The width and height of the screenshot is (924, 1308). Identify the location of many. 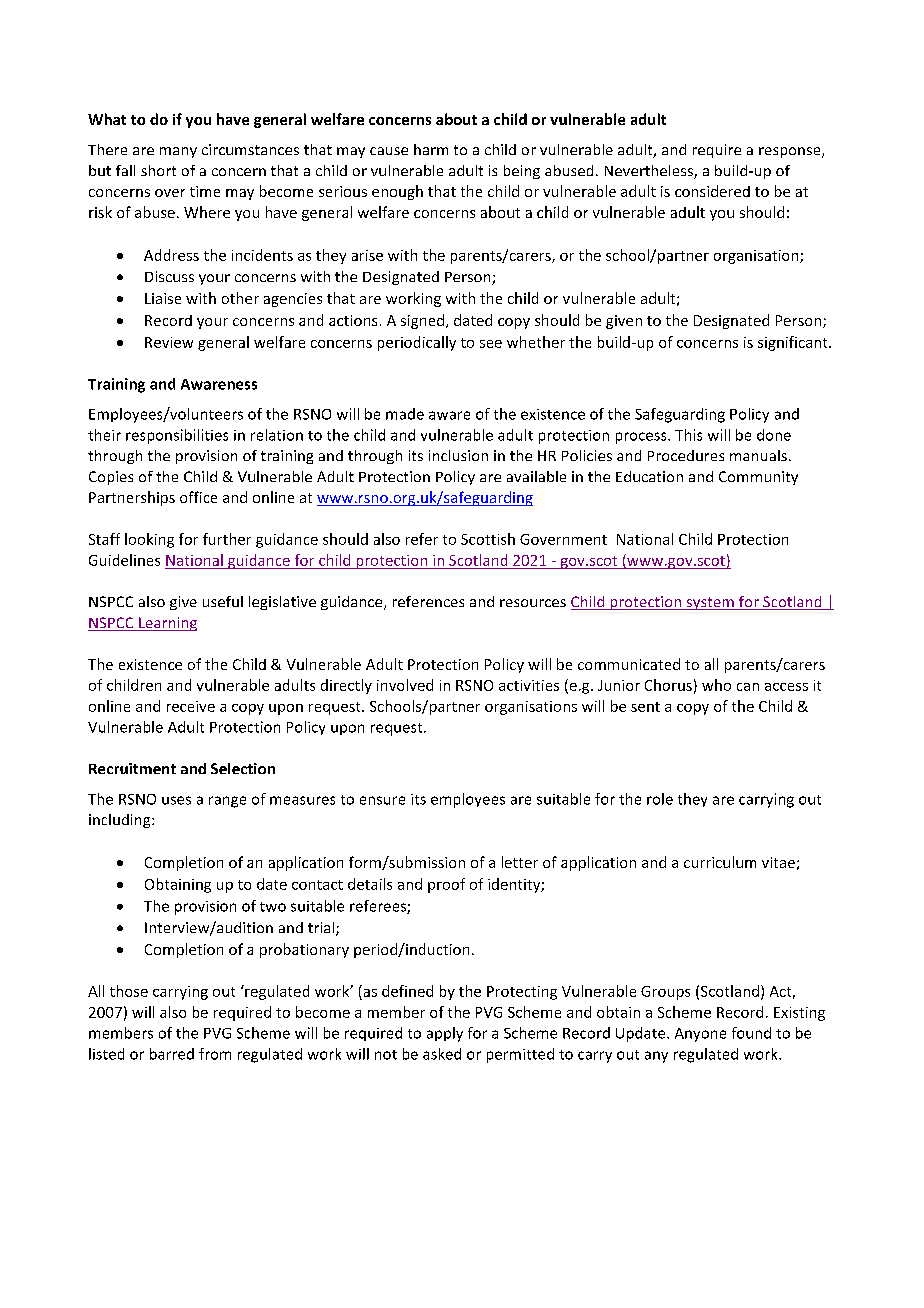
(178, 152).
